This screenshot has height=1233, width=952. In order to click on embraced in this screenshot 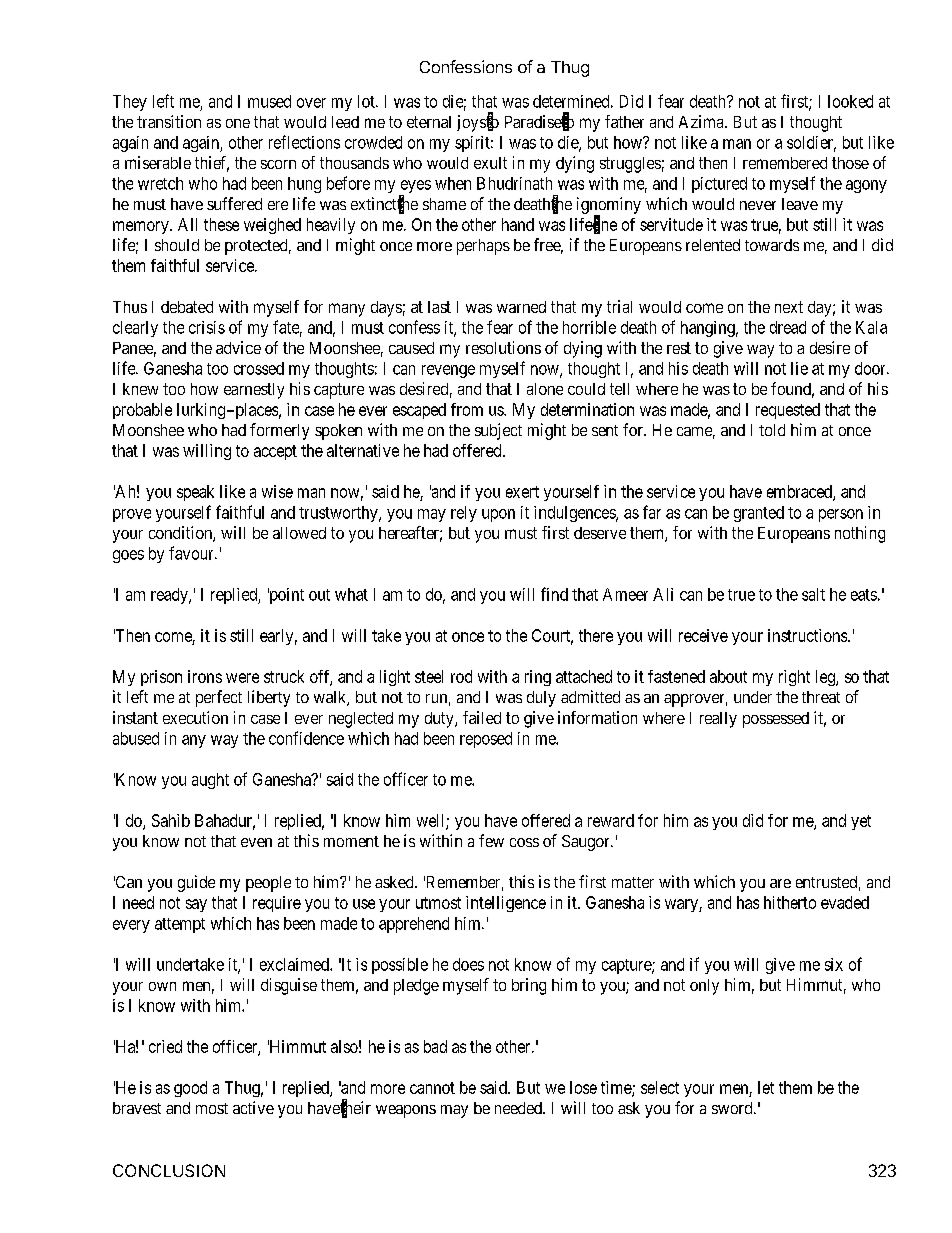, I will do `click(800, 492)`.
